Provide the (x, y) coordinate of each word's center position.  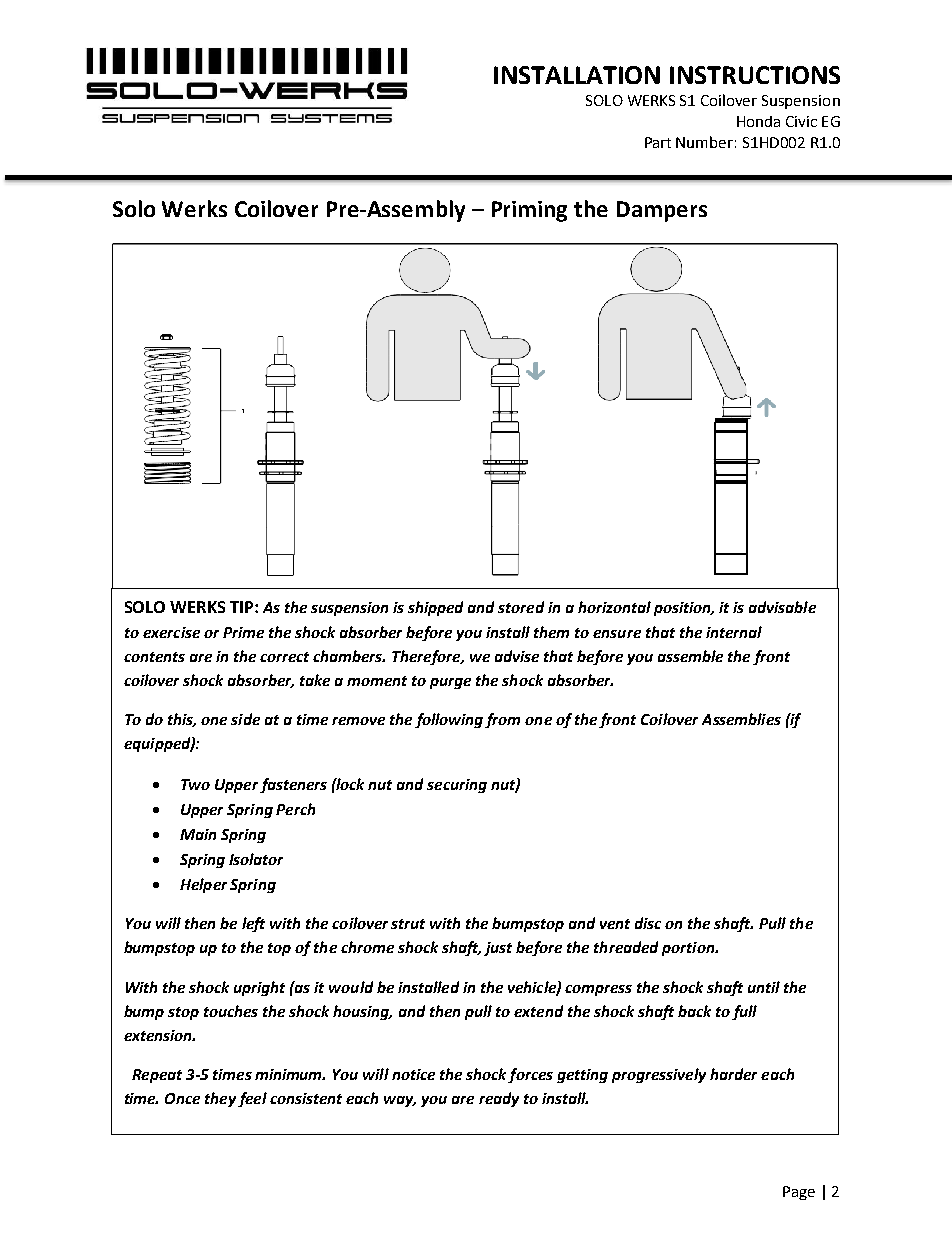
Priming (529, 211)
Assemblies (741, 719)
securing (457, 786)
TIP (243, 607)
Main (198, 834)
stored (521, 607)
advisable (782, 607)
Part (658, 142)
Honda (758, 121)
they (220, 1099)
